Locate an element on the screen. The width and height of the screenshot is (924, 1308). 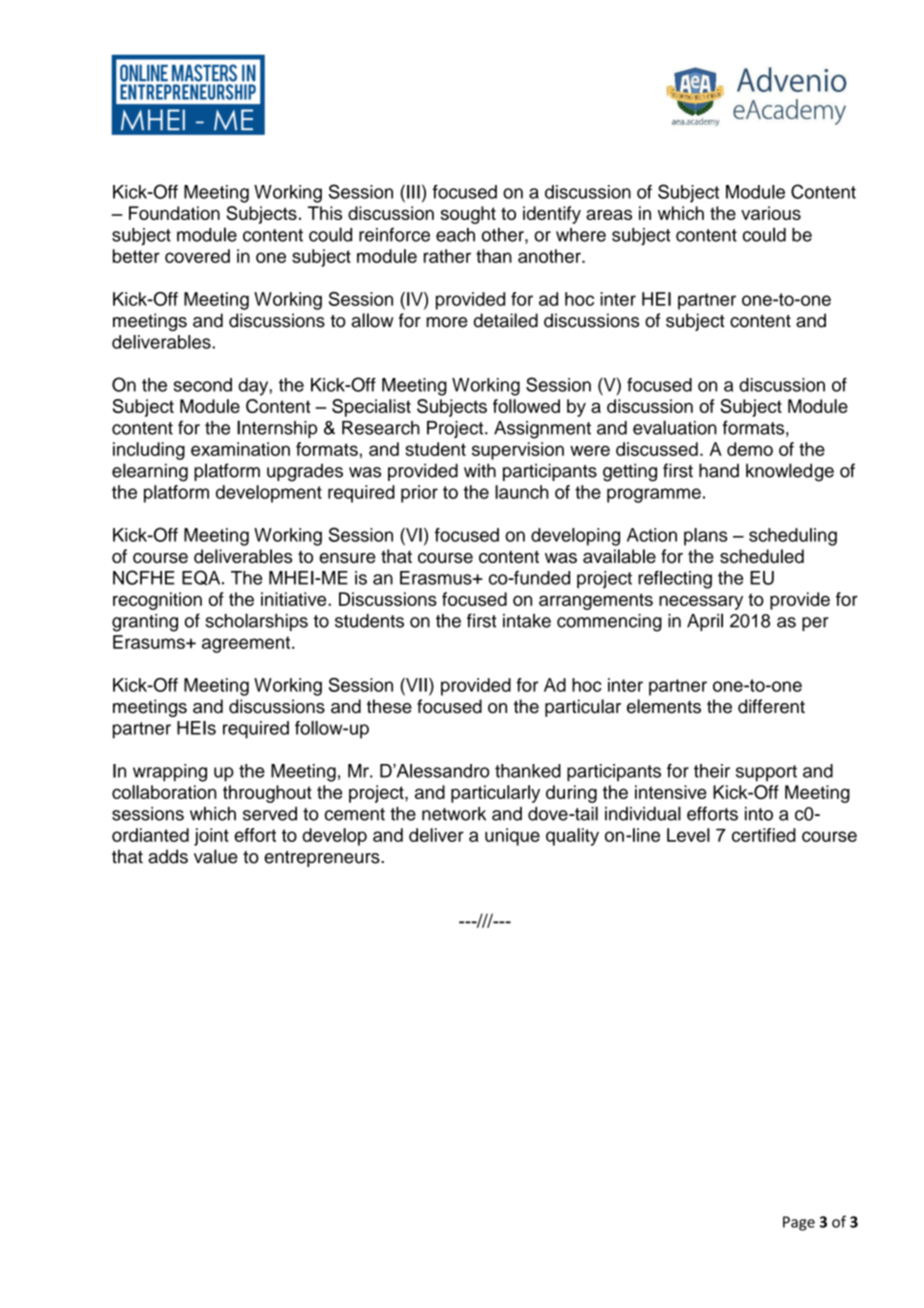
value is located at coordinates (216, 856).
